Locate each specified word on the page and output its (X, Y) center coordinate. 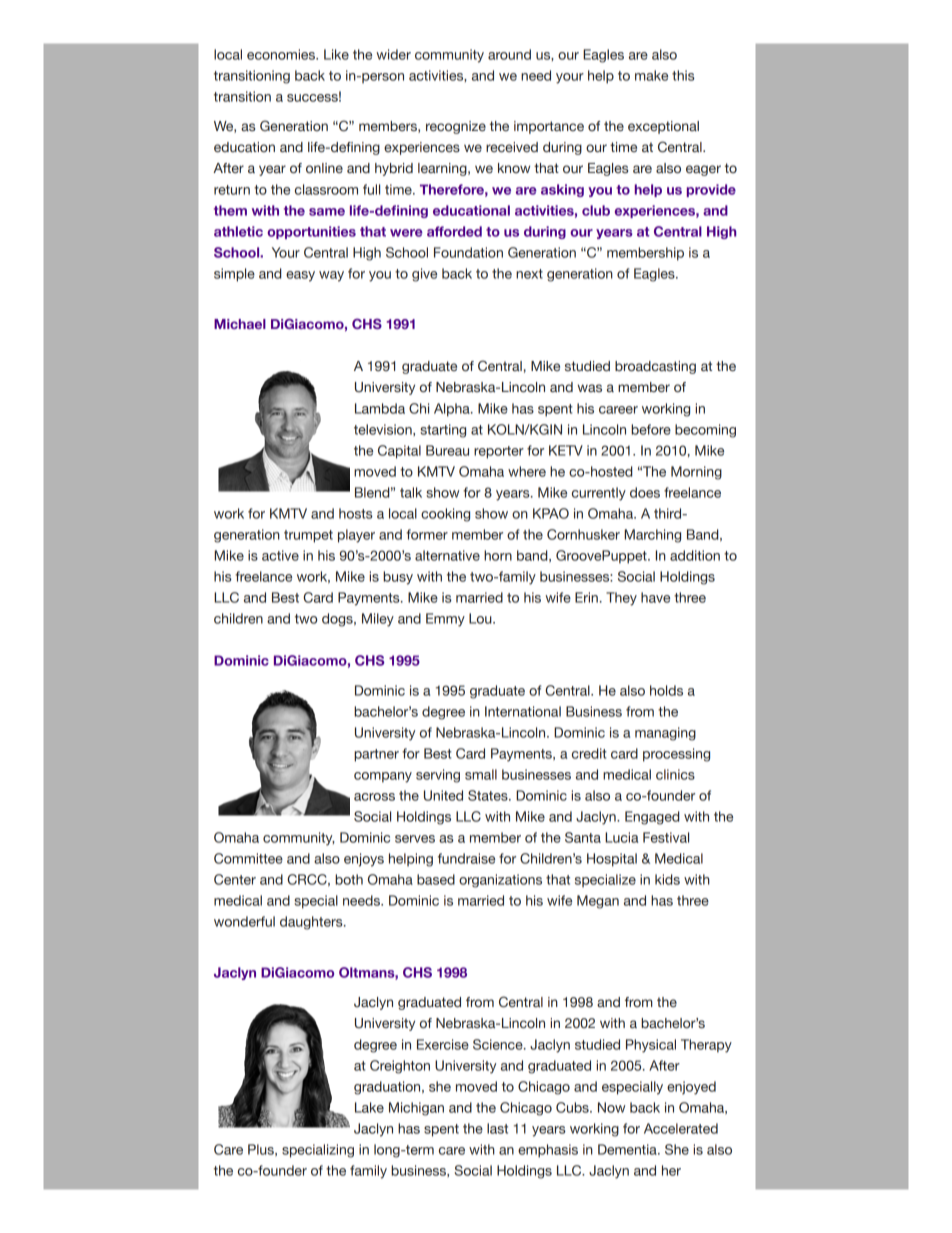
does (645, 492)
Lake (369, 1107)
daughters (312, 923)
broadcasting (655, 367)
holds (666, 690)
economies (282, 54)
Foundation (468, 252)
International (523, 711)
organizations (500, 881)
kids (667, 879)
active (280, 555)
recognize (456, 127)
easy (300, 276)
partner (376, 755)
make (651, 75)
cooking (445, 515)
